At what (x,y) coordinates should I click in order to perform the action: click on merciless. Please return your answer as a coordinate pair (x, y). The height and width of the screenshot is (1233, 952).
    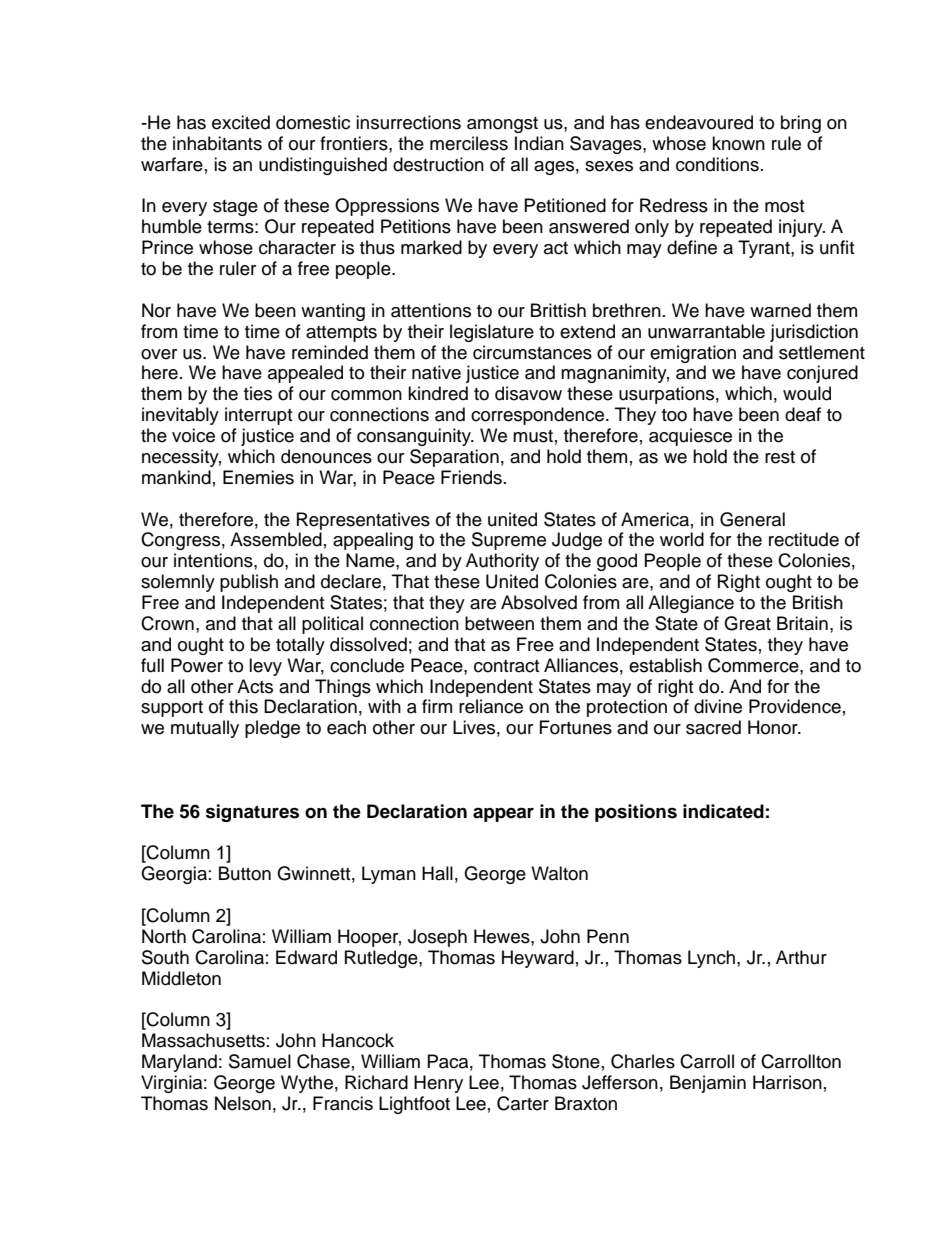
    Looking at the image, I should click on (469, 143).
